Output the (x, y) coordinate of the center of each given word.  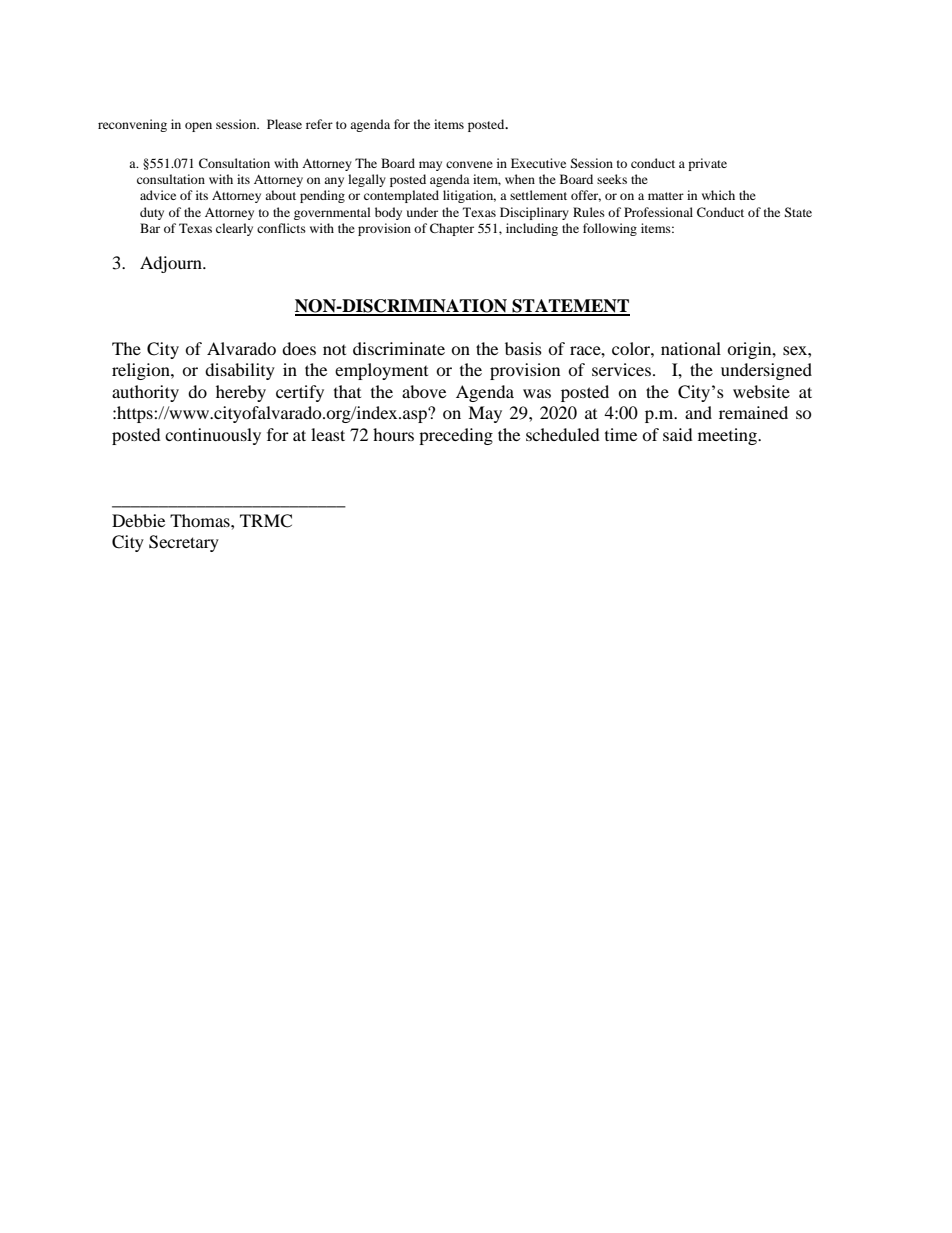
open (198, 127)
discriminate (399, 348)
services (621, 369)
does (299, 348)
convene (469, 164)
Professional (658, 212)
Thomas (201, 520)
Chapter (452, 229)
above (424, 391)
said (678, 434)
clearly (234, 229)
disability (240, 371)
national (691, 348)
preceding (456, 436)
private (707, 164)
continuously (213, 436)
